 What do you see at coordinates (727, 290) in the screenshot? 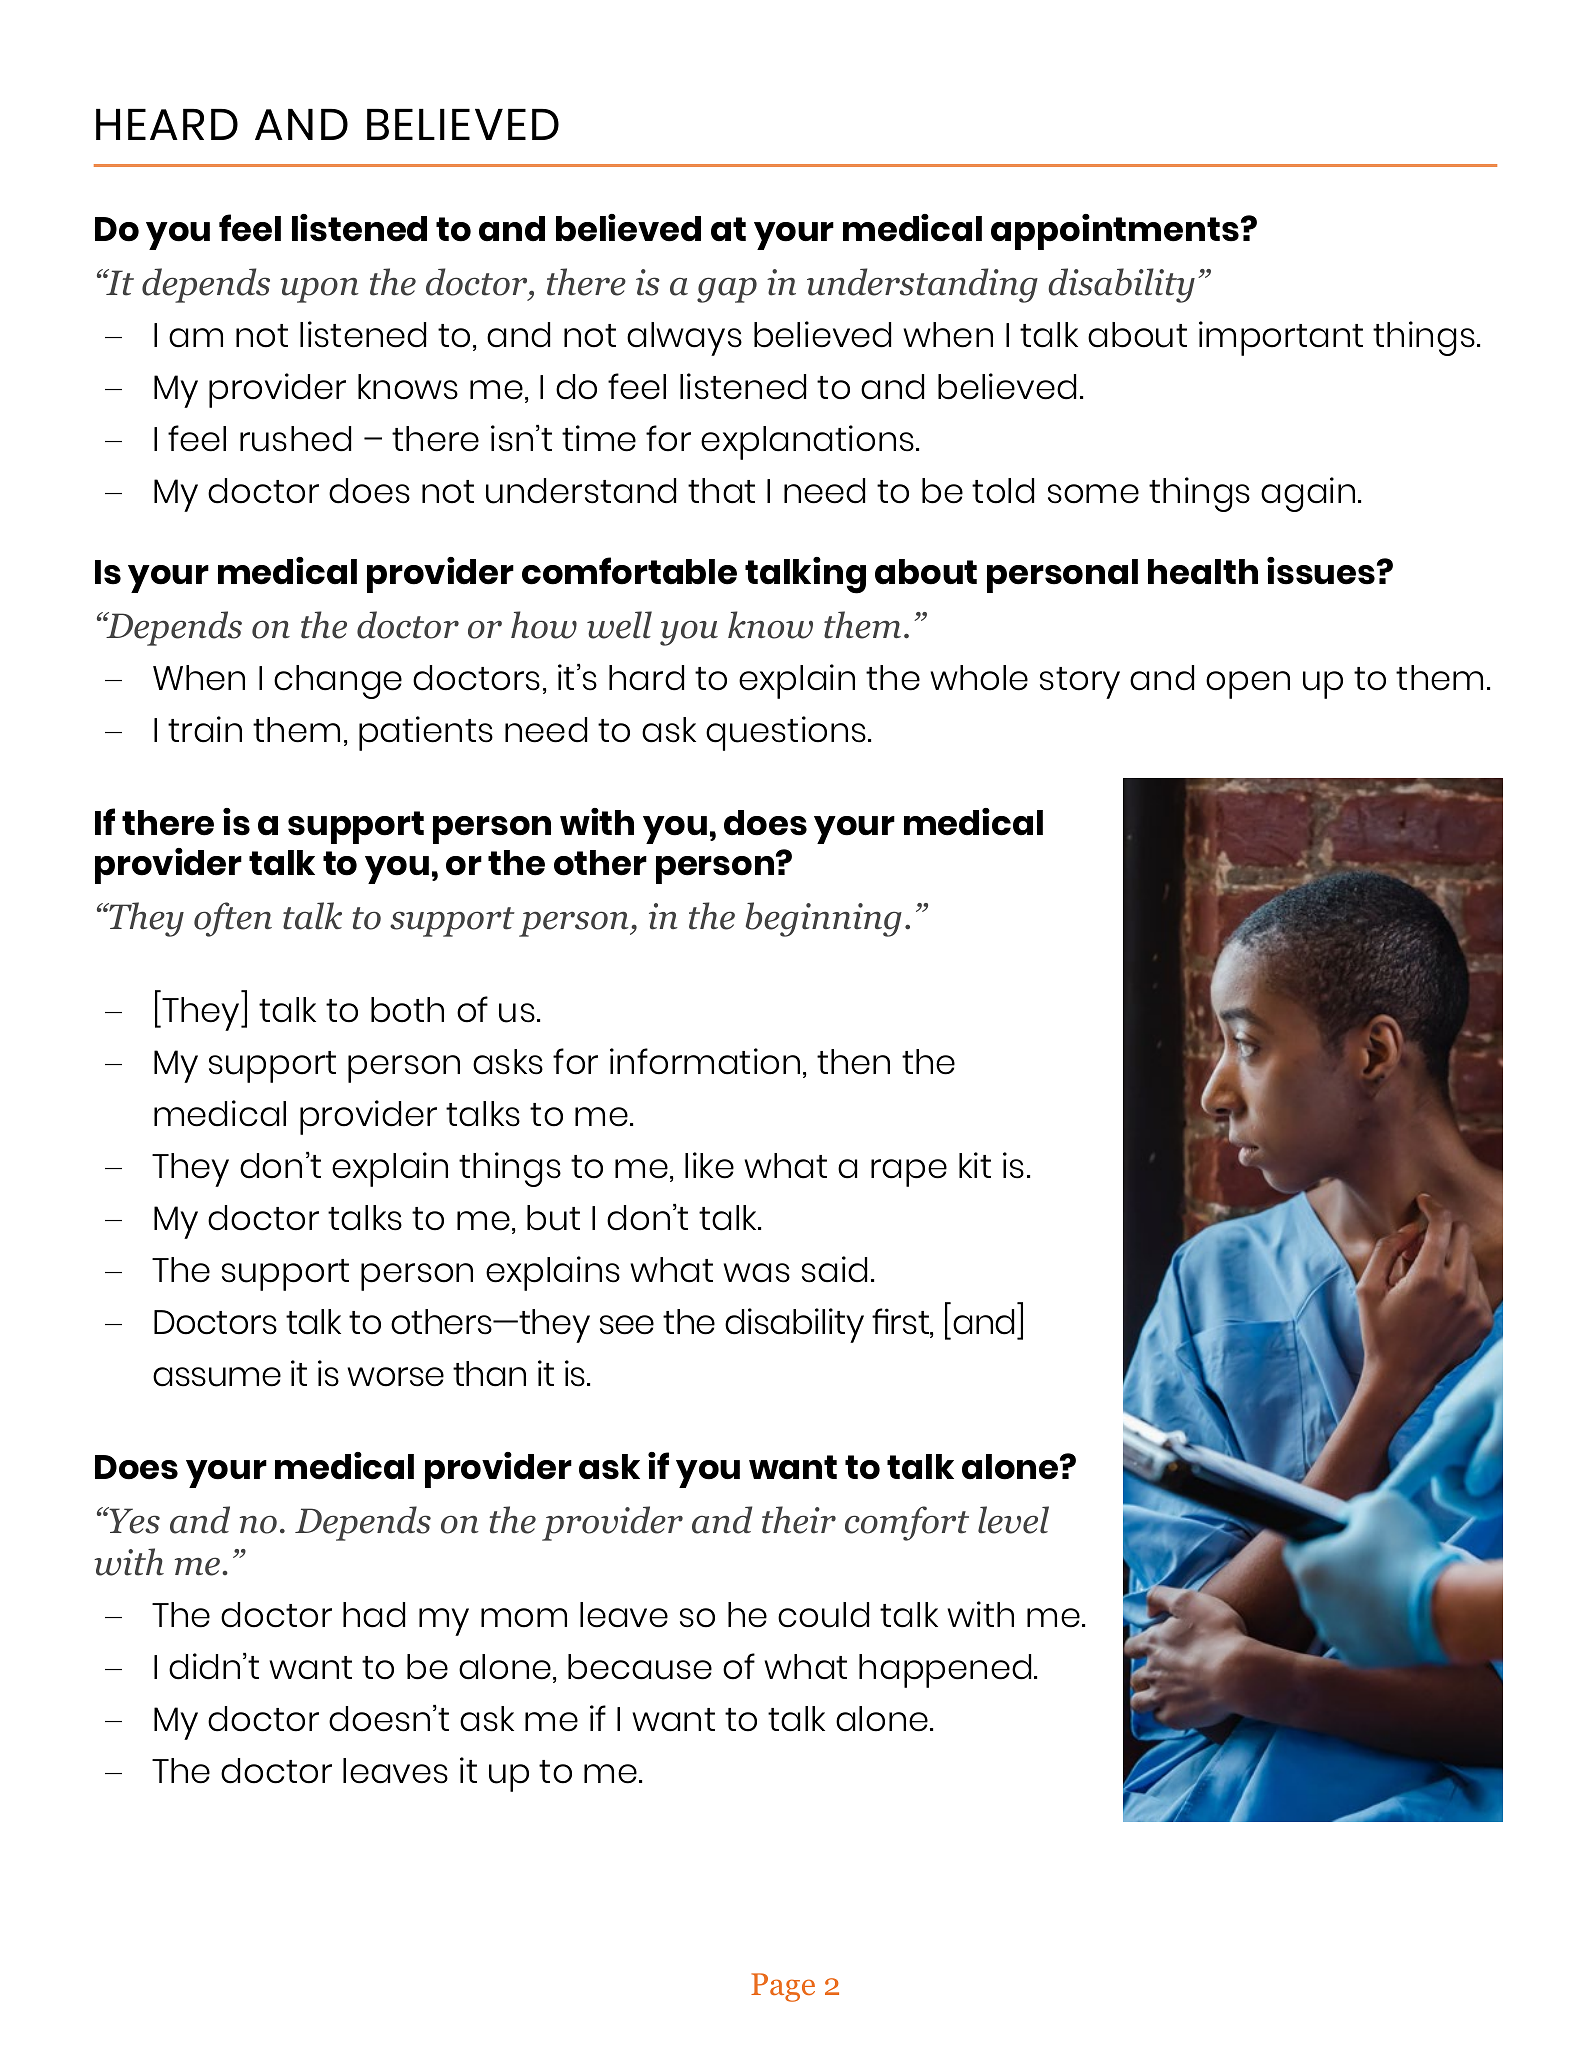
I see `gap` at bounding box center [727, 290].
